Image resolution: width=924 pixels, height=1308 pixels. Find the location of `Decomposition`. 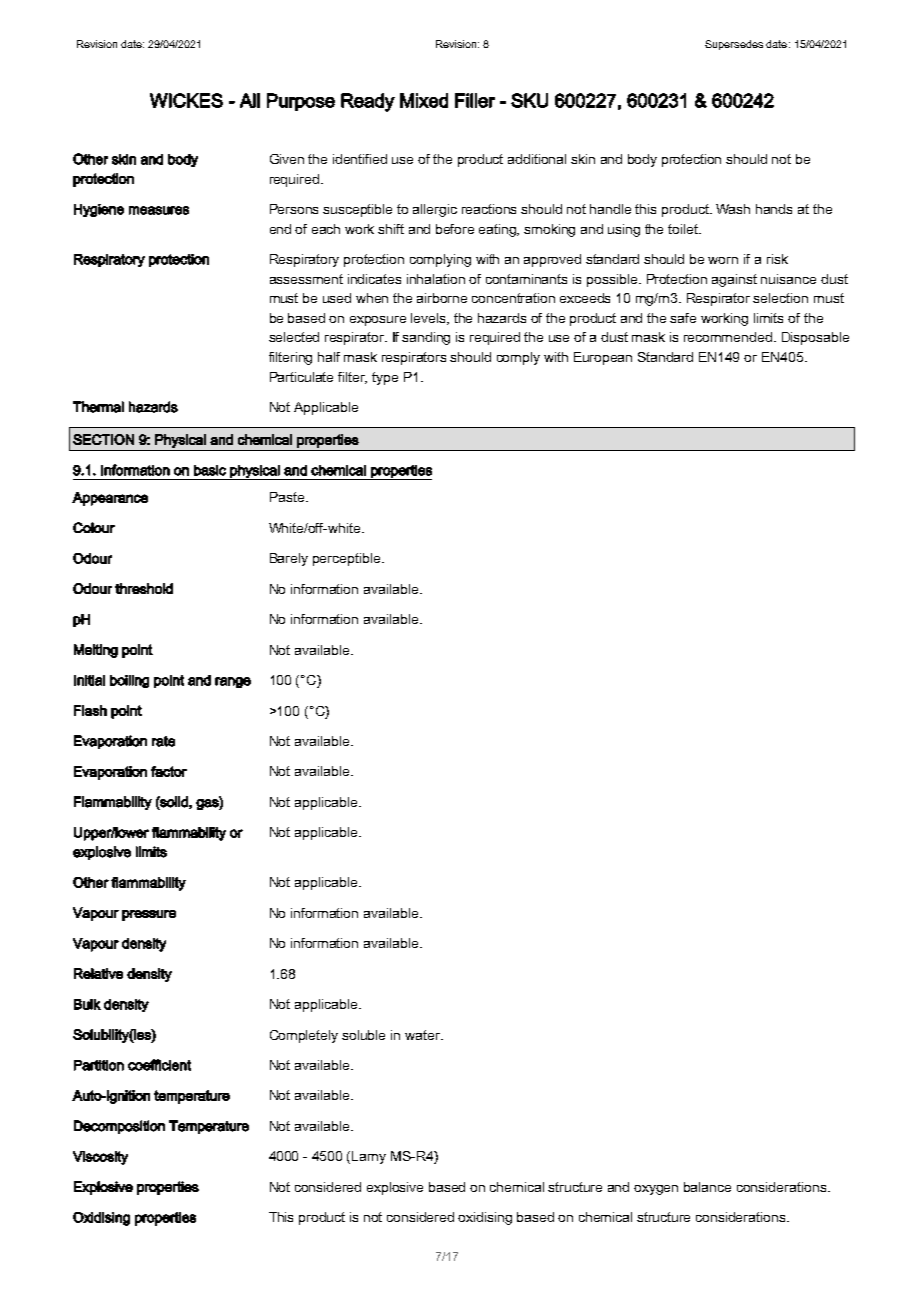

Decomposition is located at coordinates (119, 1127).
